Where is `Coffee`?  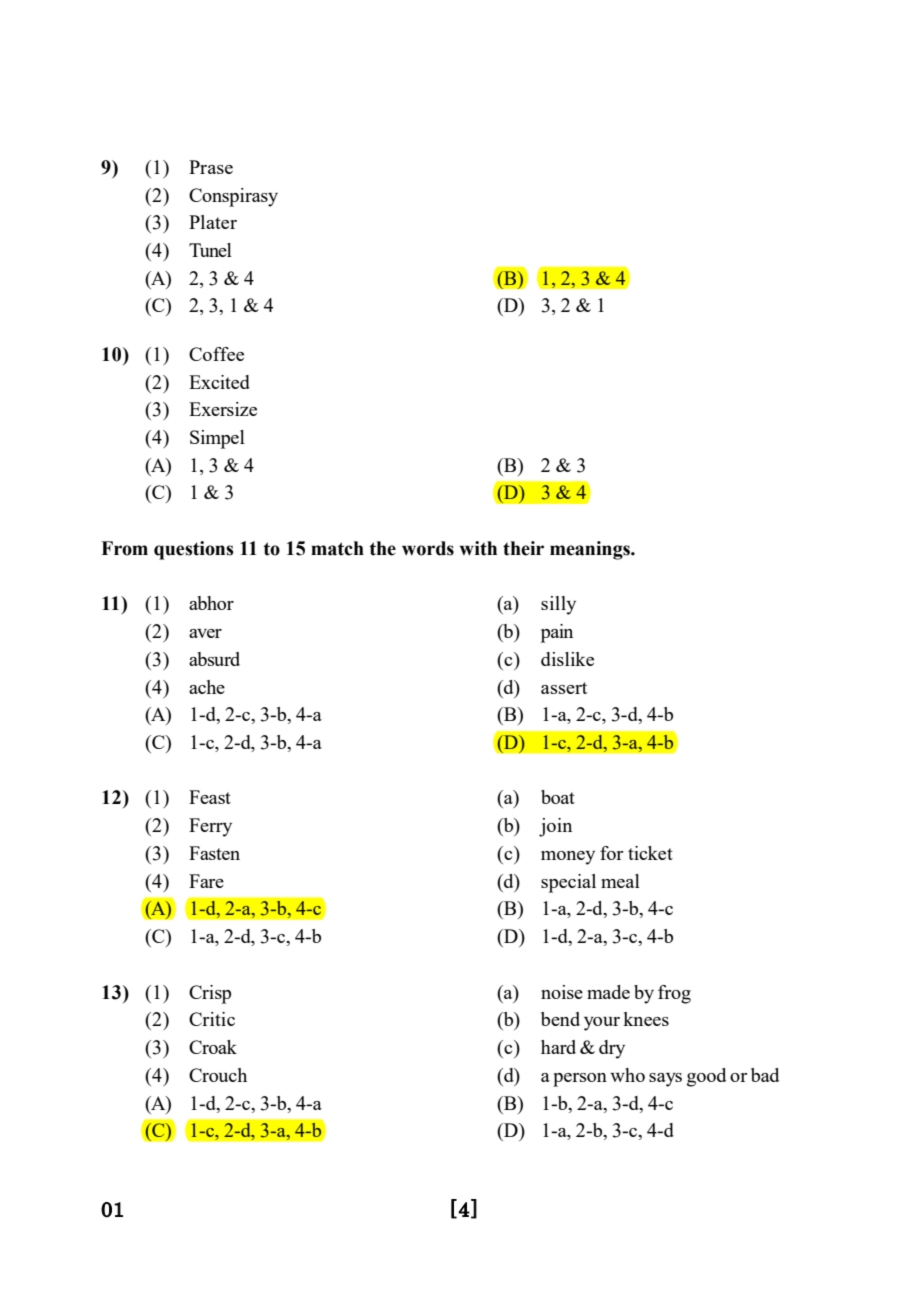 Coffee is located at coordinates (216, 354).
